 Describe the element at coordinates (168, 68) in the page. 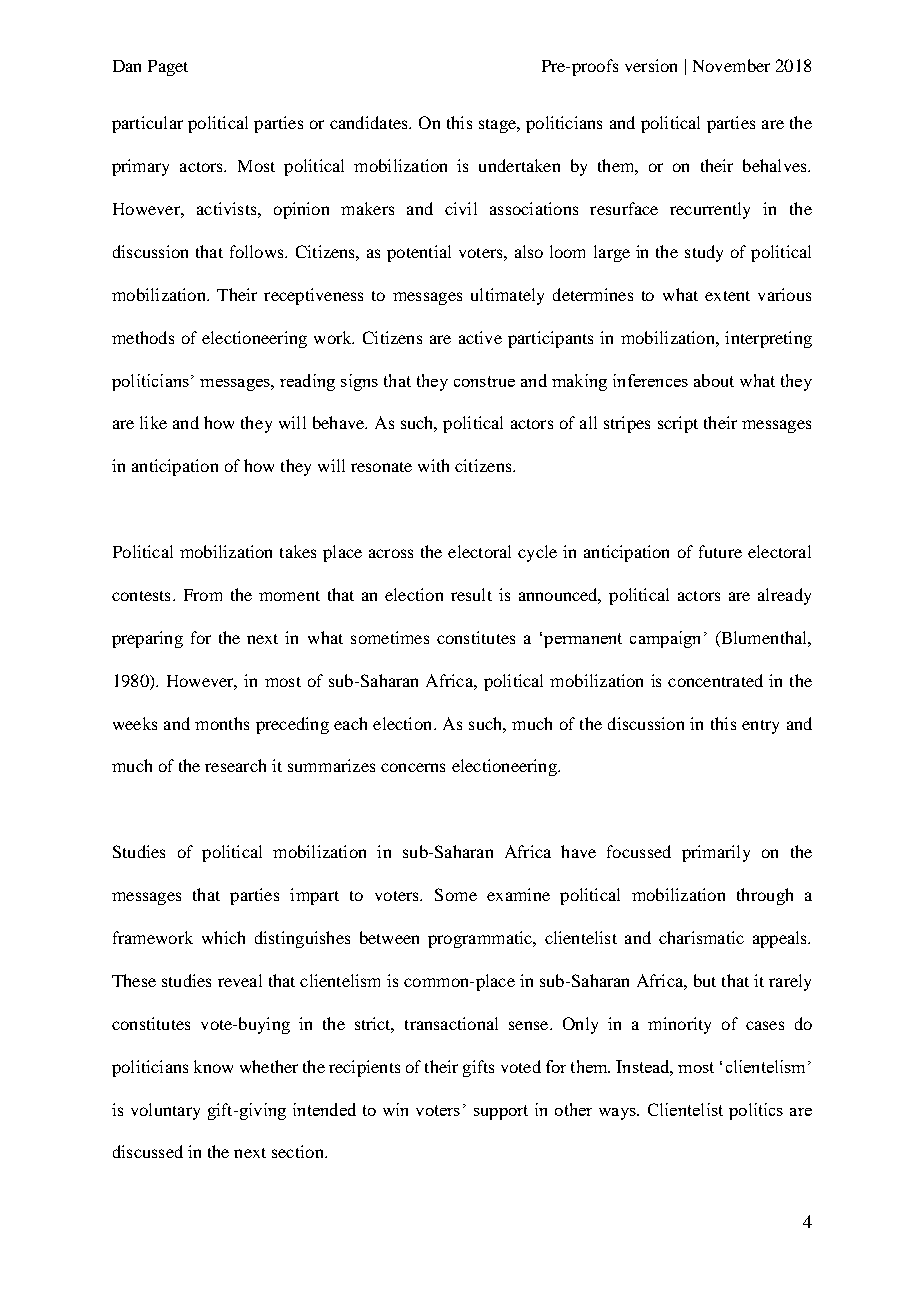

I see `Paget` at that location.
